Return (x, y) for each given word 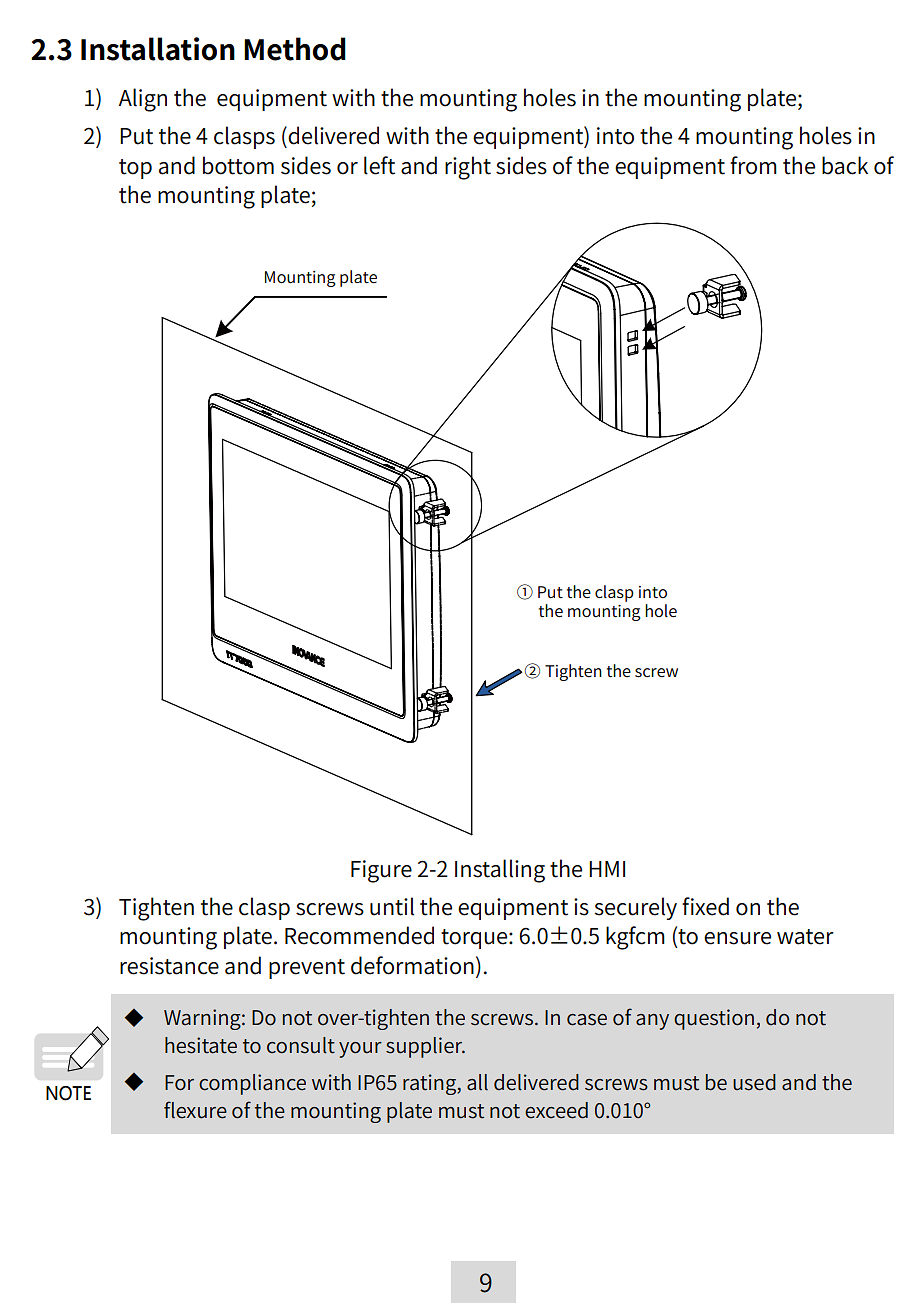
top (135, 169)
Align (143, 100)
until (392, 906)
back (845, 165)
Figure (381, 871)
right (468, 168)
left (379, 165)
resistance (169, 966)
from (753, 165)
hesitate (201, 1045)
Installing (500, 871)
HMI (607, 869)
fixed (705, 906)
